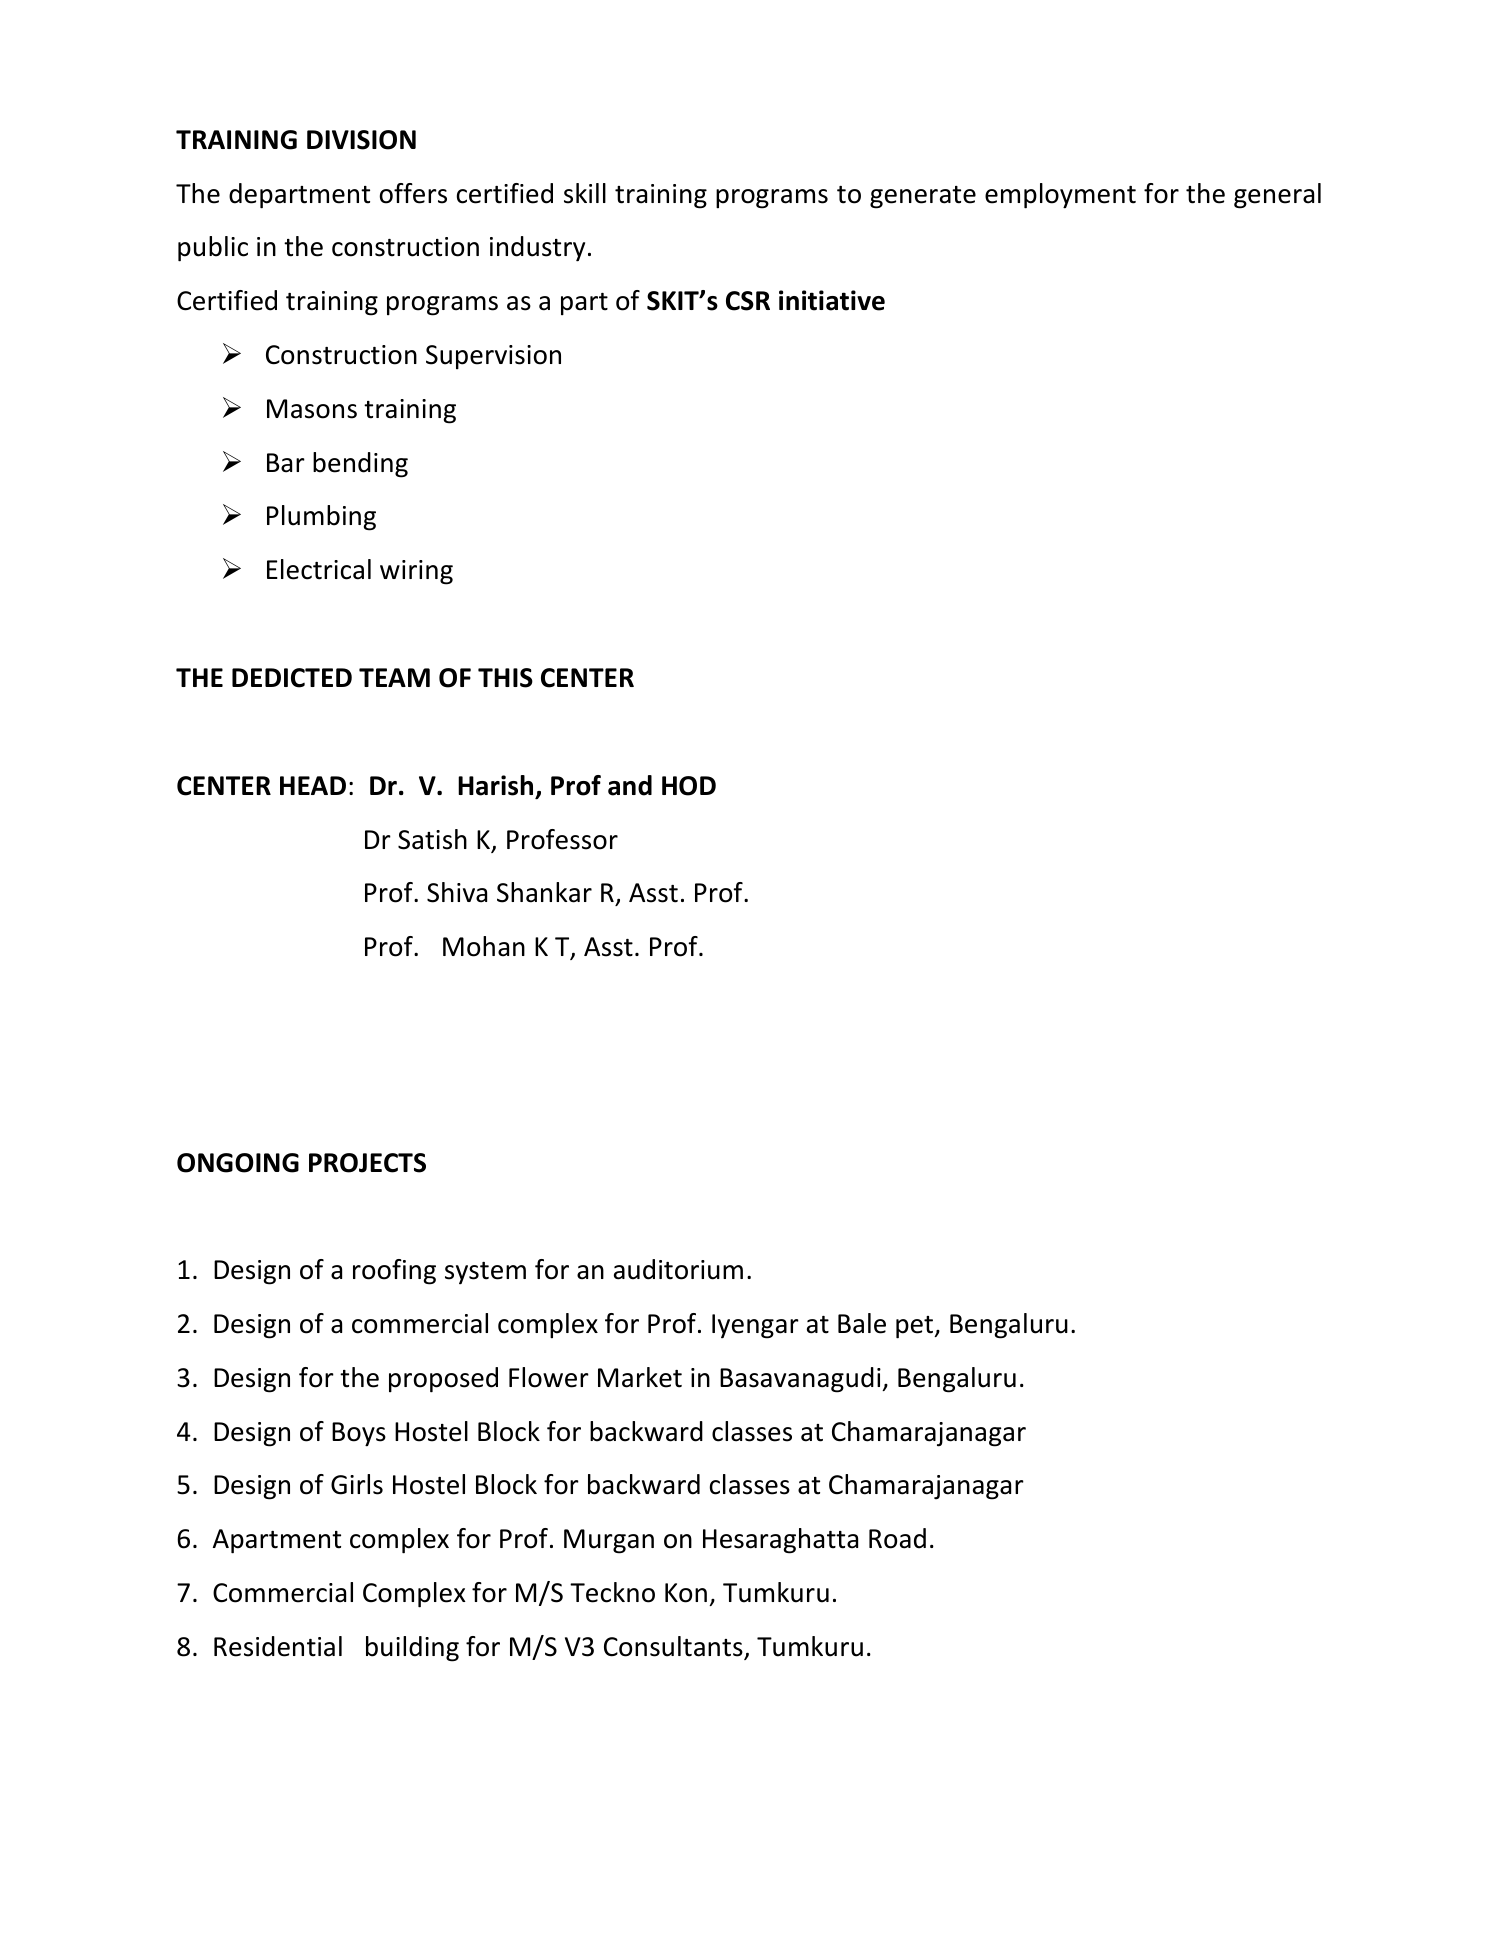 This page has width=1499, height=1940. What do you see at coordinates (457, 892) in the page?
I see `Shiva` at bounding box center [457, 892].
